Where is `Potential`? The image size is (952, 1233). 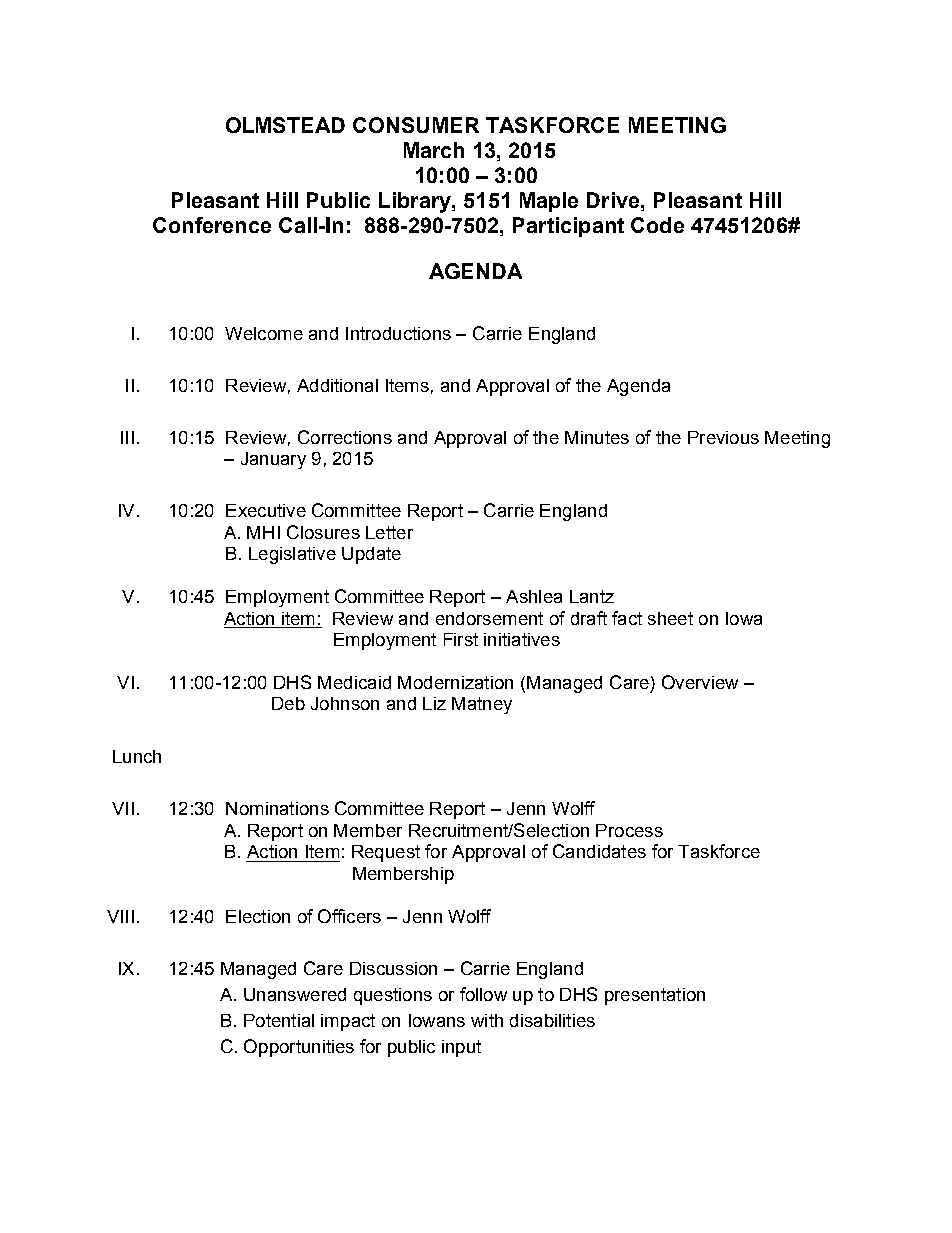
Potential is located at coordinates (279, 1020).
